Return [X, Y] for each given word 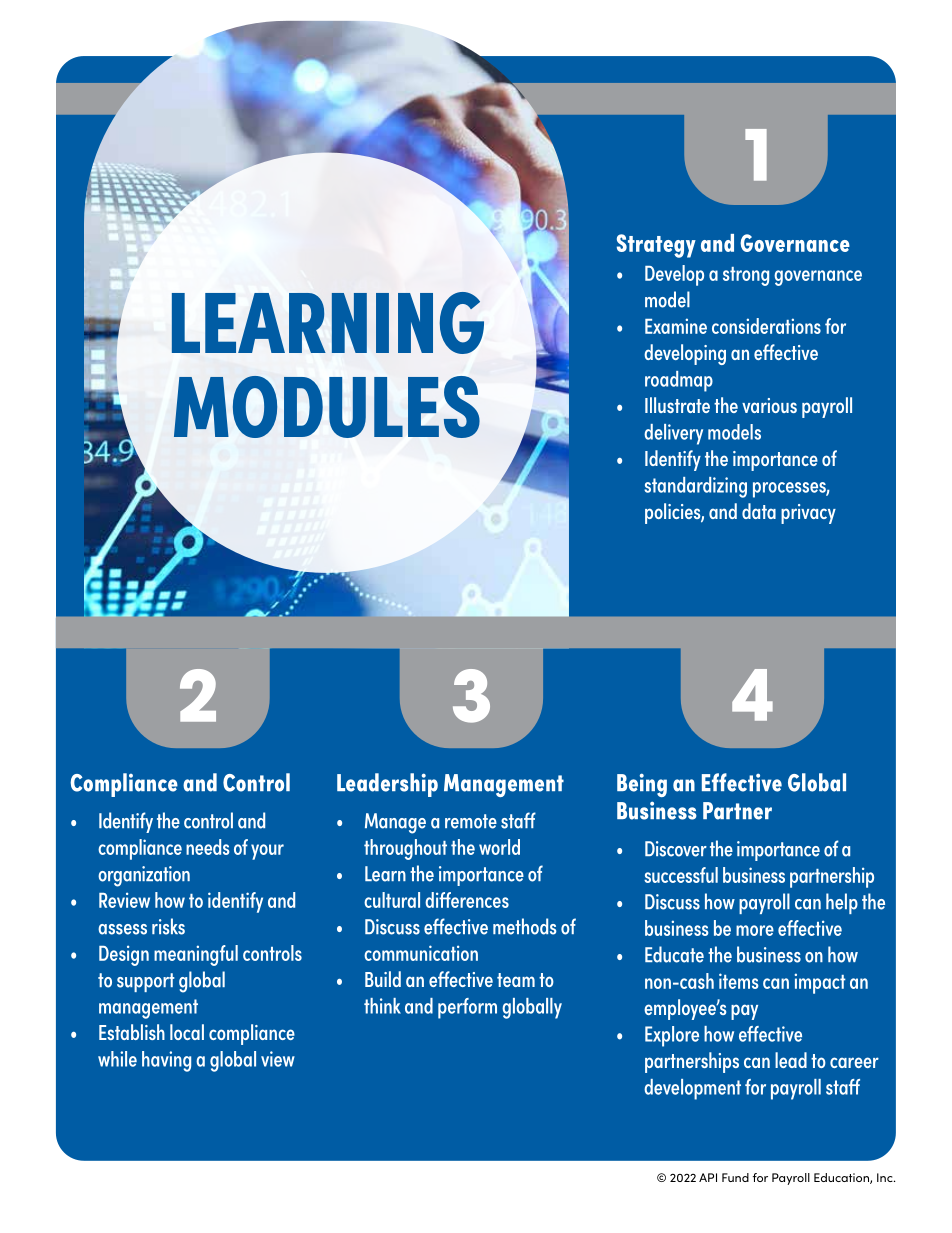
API [708, 1177]
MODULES [327, 407]
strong [746, 276]
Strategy [656, 246]
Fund [735, 1177]
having [166, 1061]
